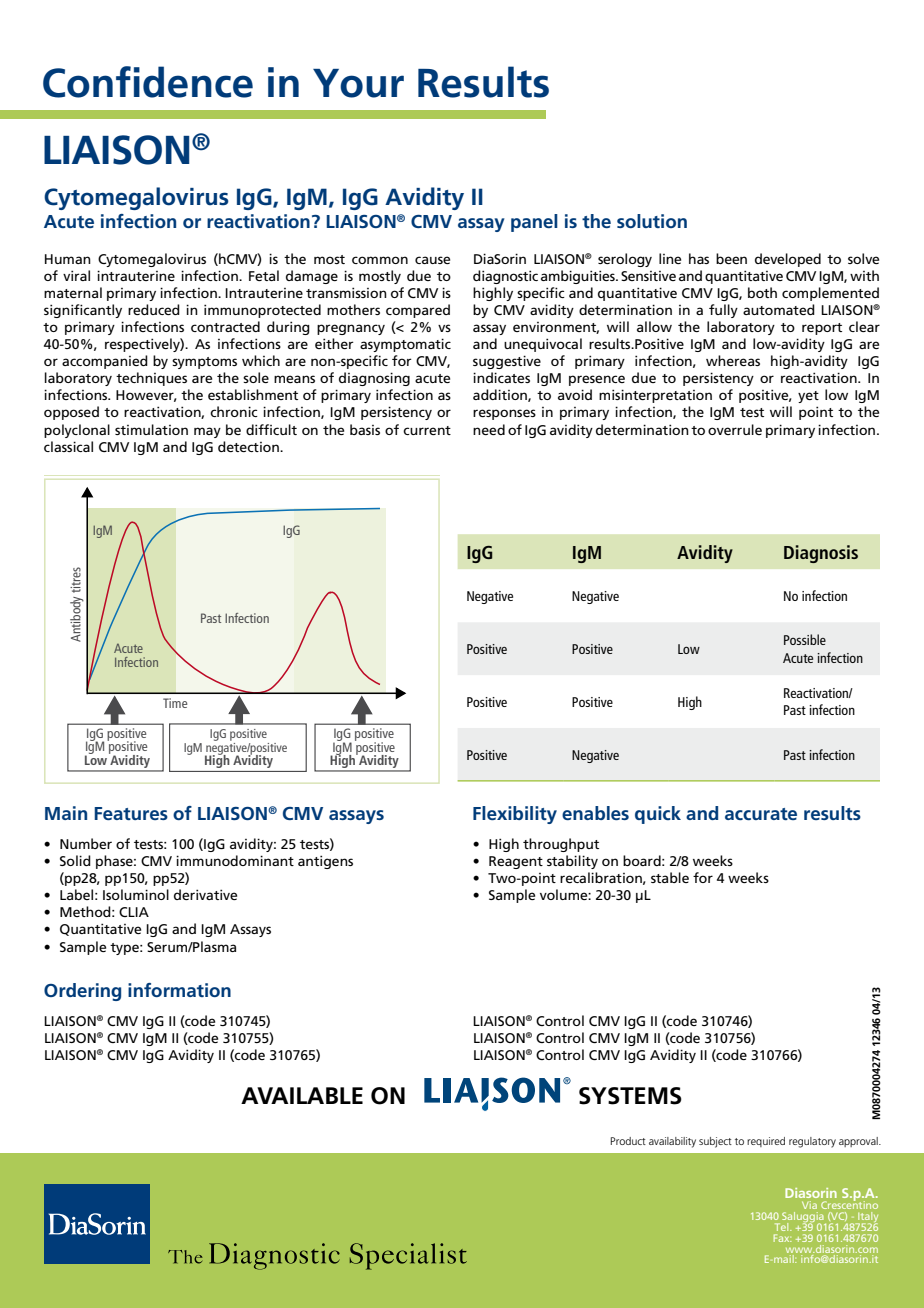 The image size is (924, 1308). Describe the element at coordinates (148, 82) in the image. I see `Confidence` at that location.
